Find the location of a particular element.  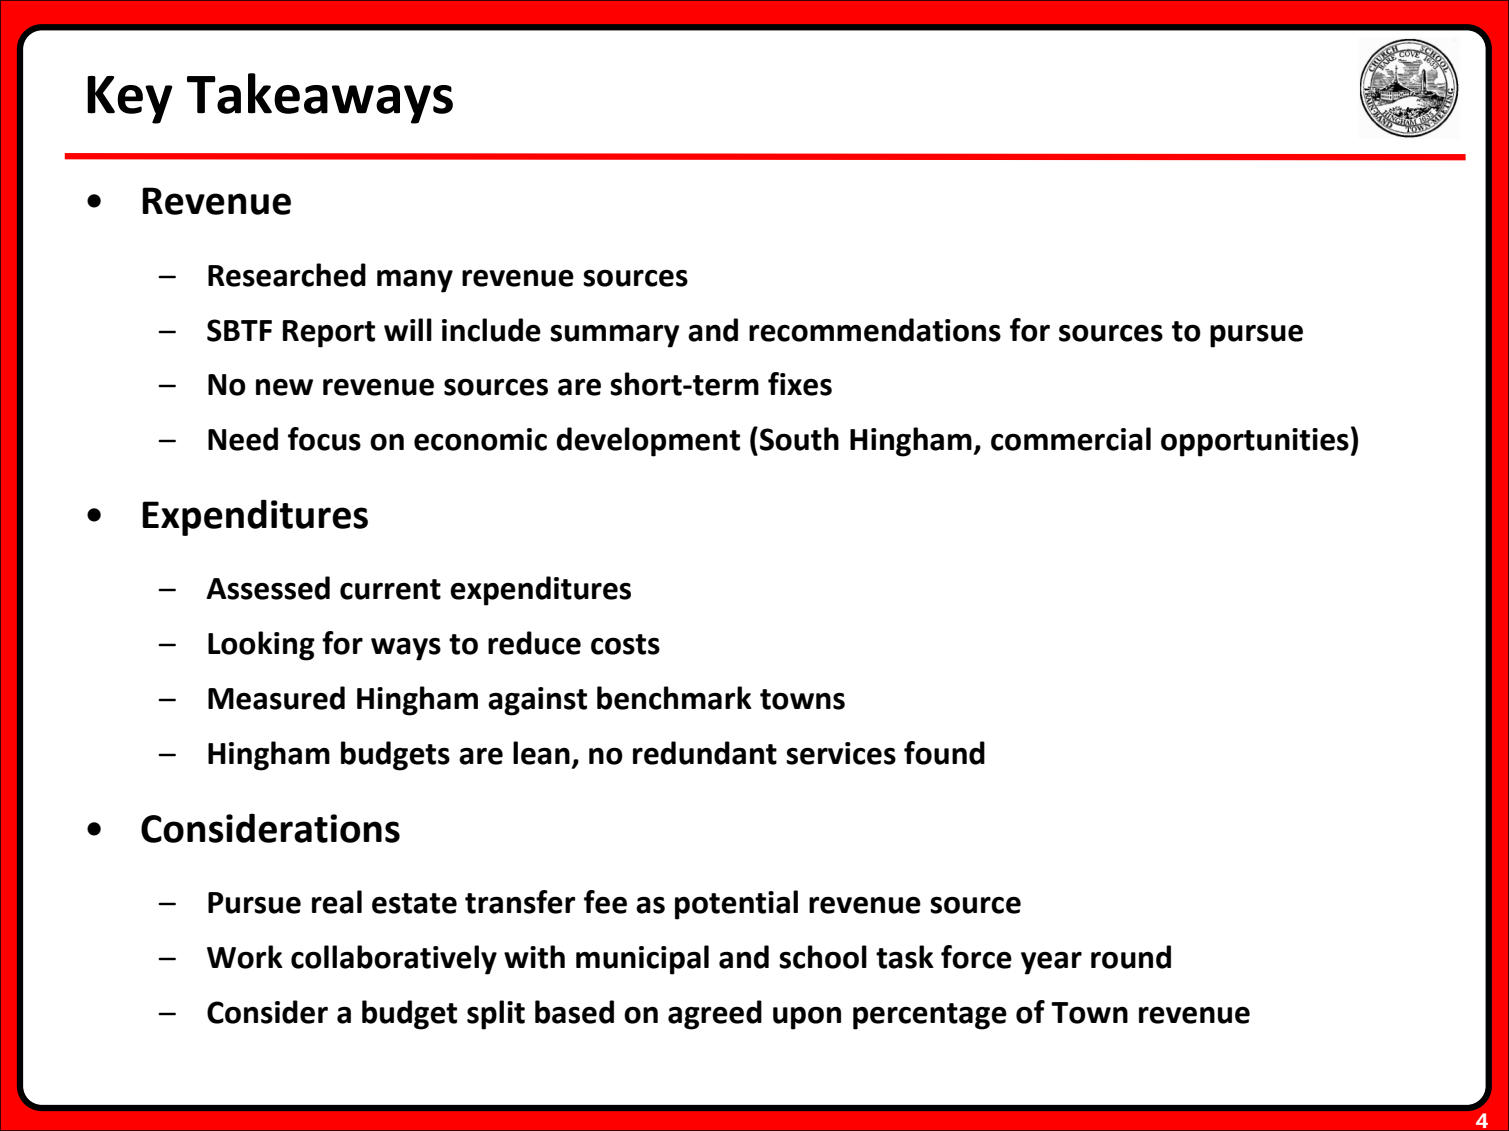

Report is located at coordinates (329, 334).
